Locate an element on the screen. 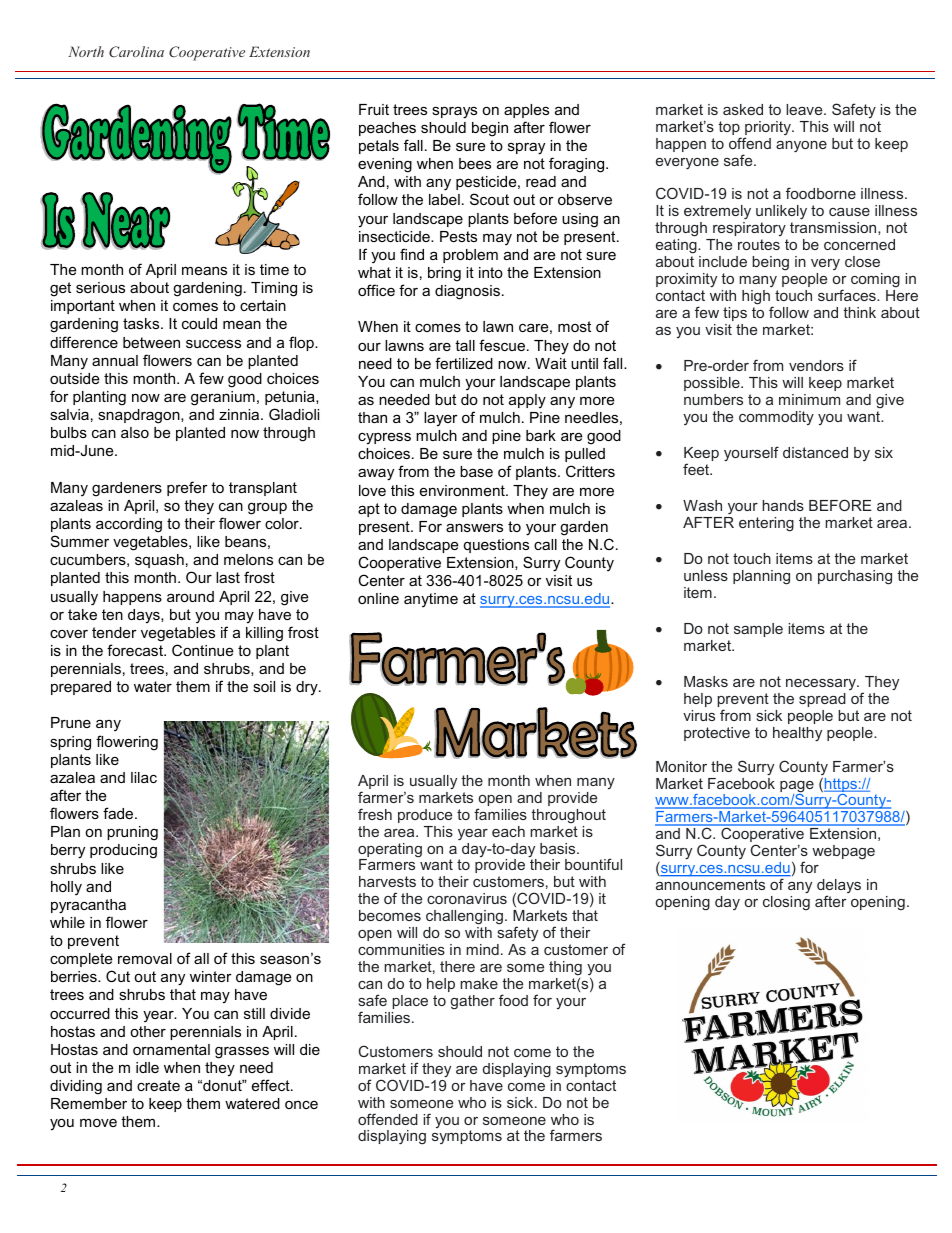 This screenshot has height=1233, width=952. closing is located at coordinates (786, 903).
